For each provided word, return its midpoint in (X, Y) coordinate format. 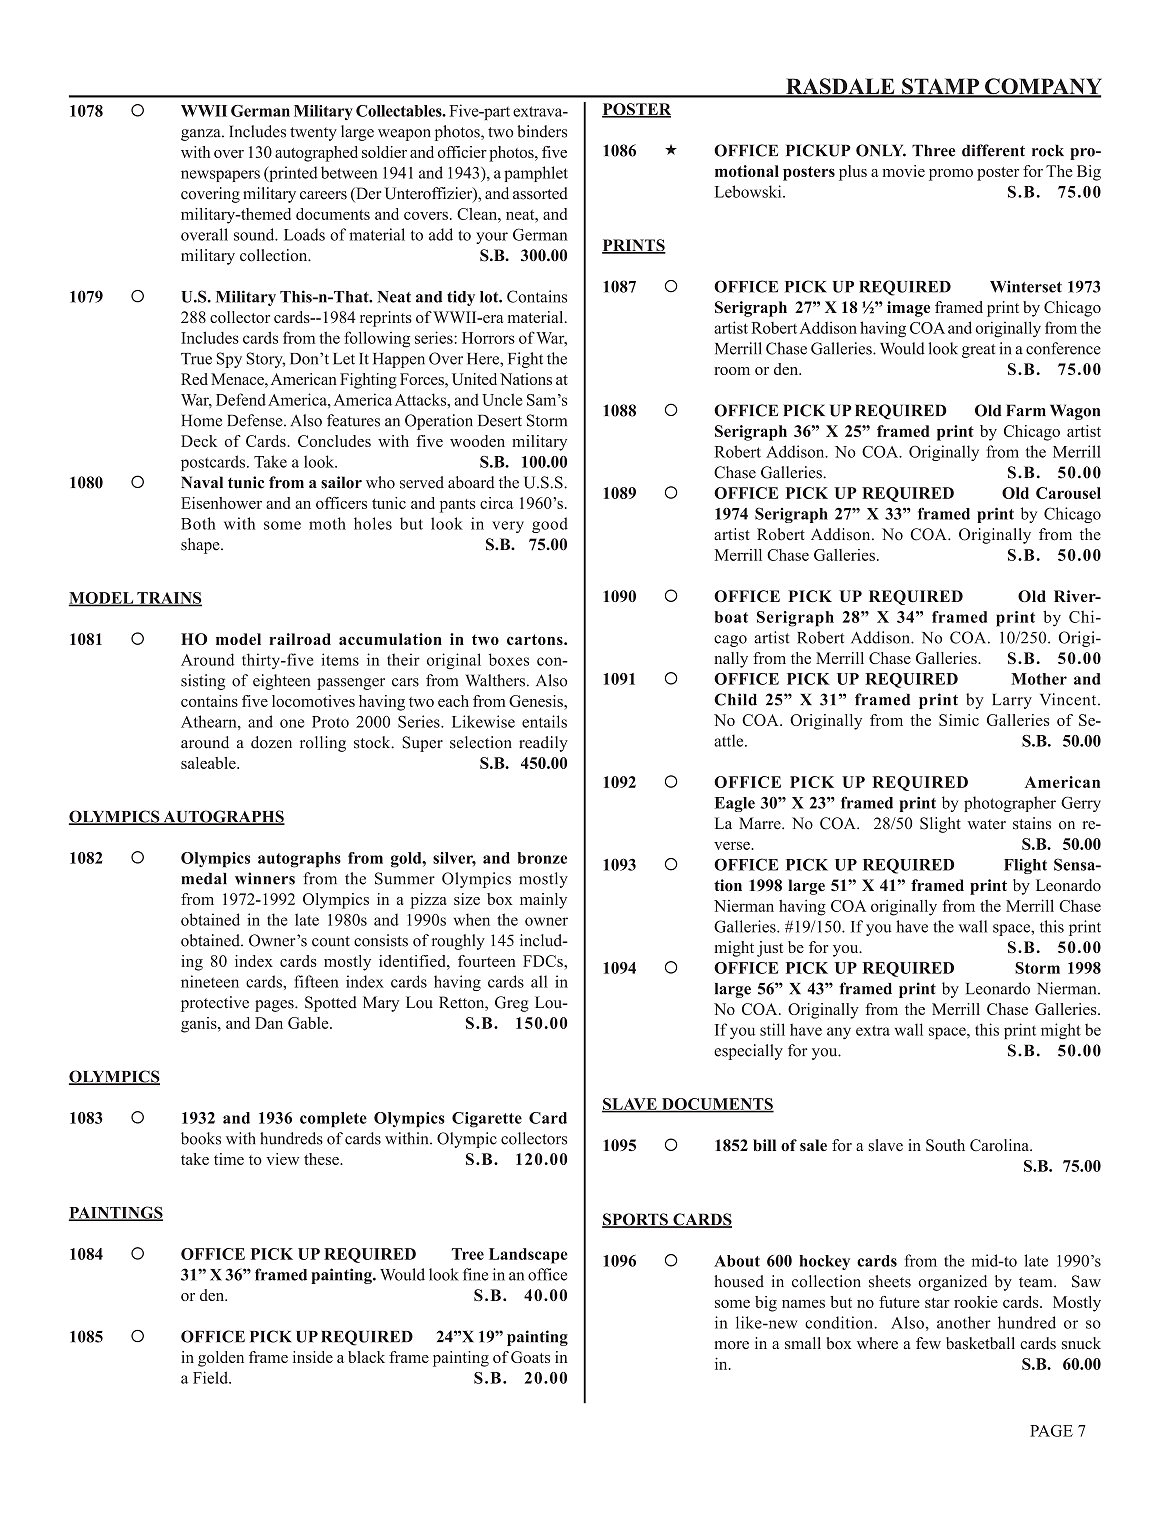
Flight (1025, 866)
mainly (543, 901)
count (331, 941)
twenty (313, 134)
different (993, 150)
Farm (1026, 410)
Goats (530, 1357)
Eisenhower (221, 503)
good (550, 525)
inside (313, 1357)
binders (542, 131)
